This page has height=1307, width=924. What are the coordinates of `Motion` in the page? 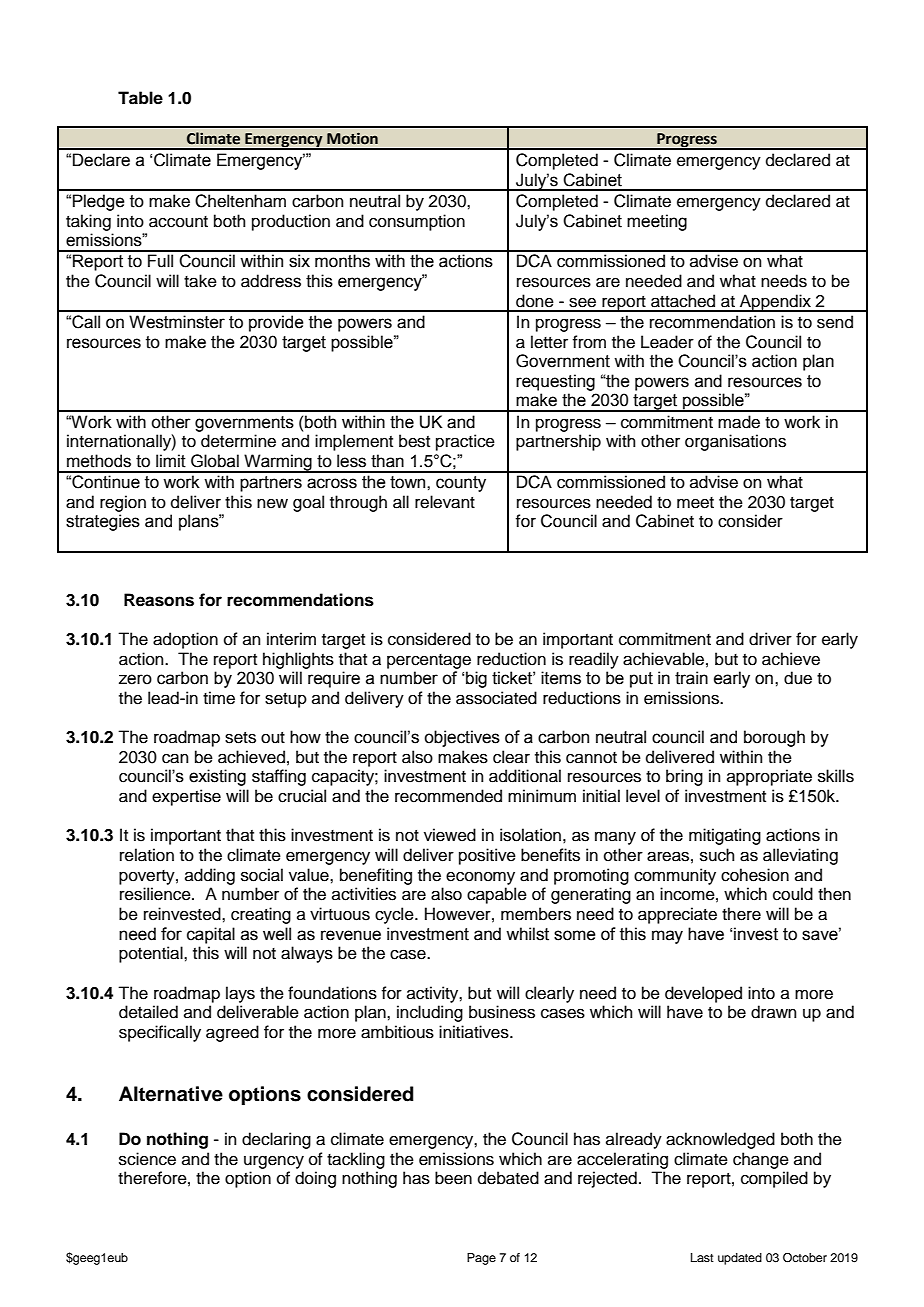 It's located at (352, 138).
